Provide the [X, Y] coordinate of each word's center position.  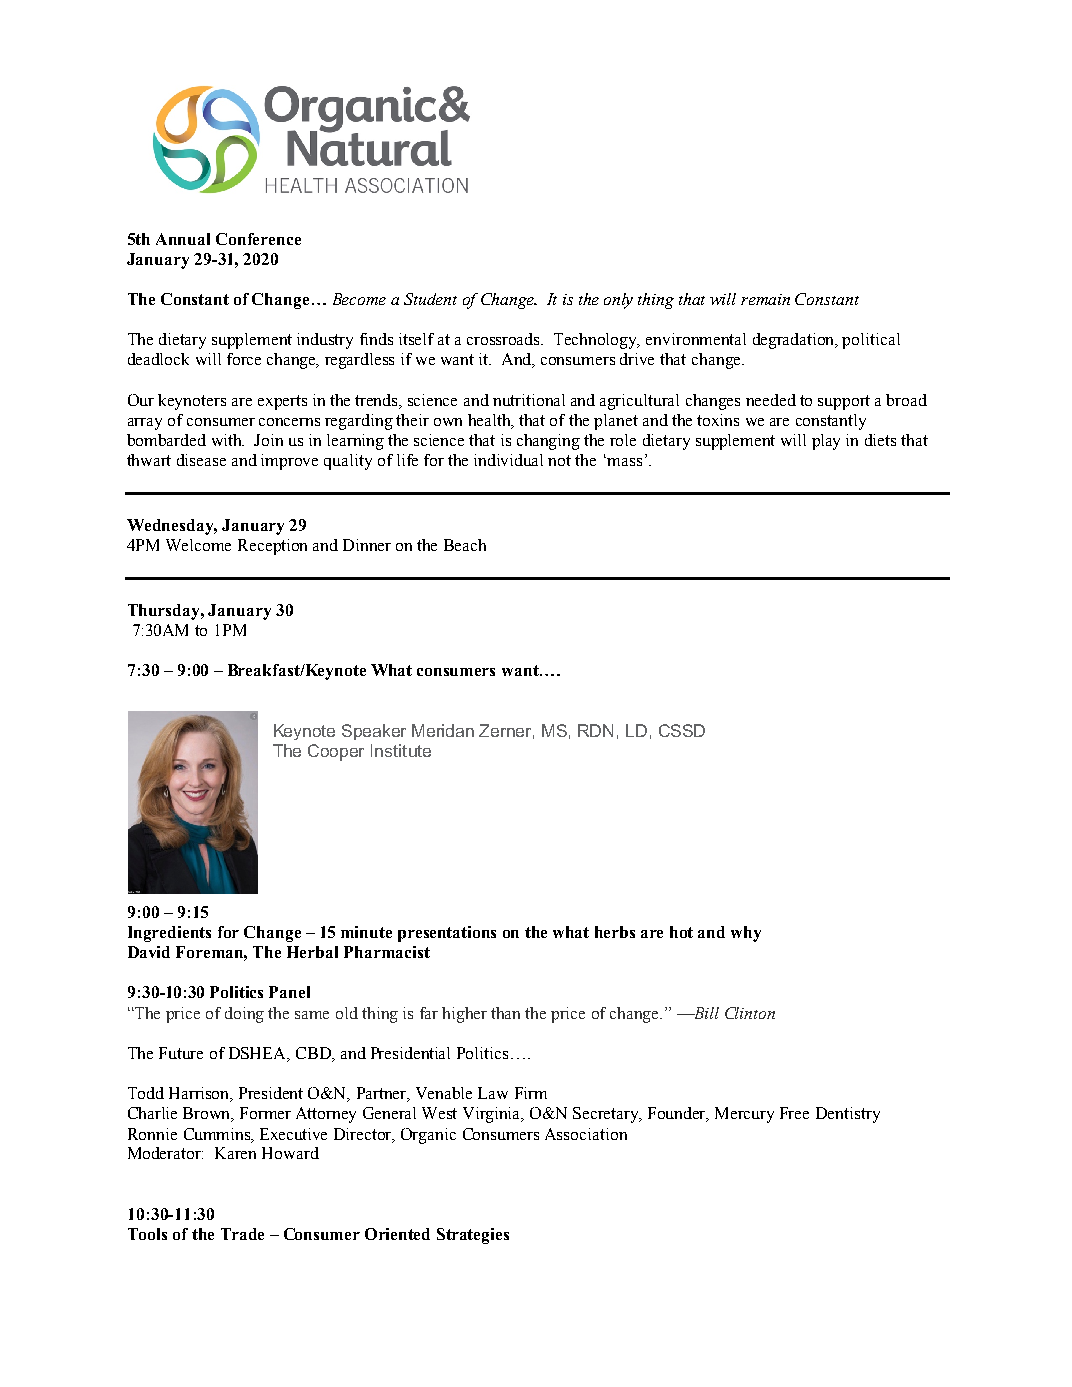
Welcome [198, 545]
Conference [258, 239]
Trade [242, 1234]
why [746, 934]
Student [430, 299]
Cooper [336, 752]
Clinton [750, 1013]
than [505, 1013]
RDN [595, 730]
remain [765, 299]
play [826, 442]
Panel [289, 992]
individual [508, 460]
